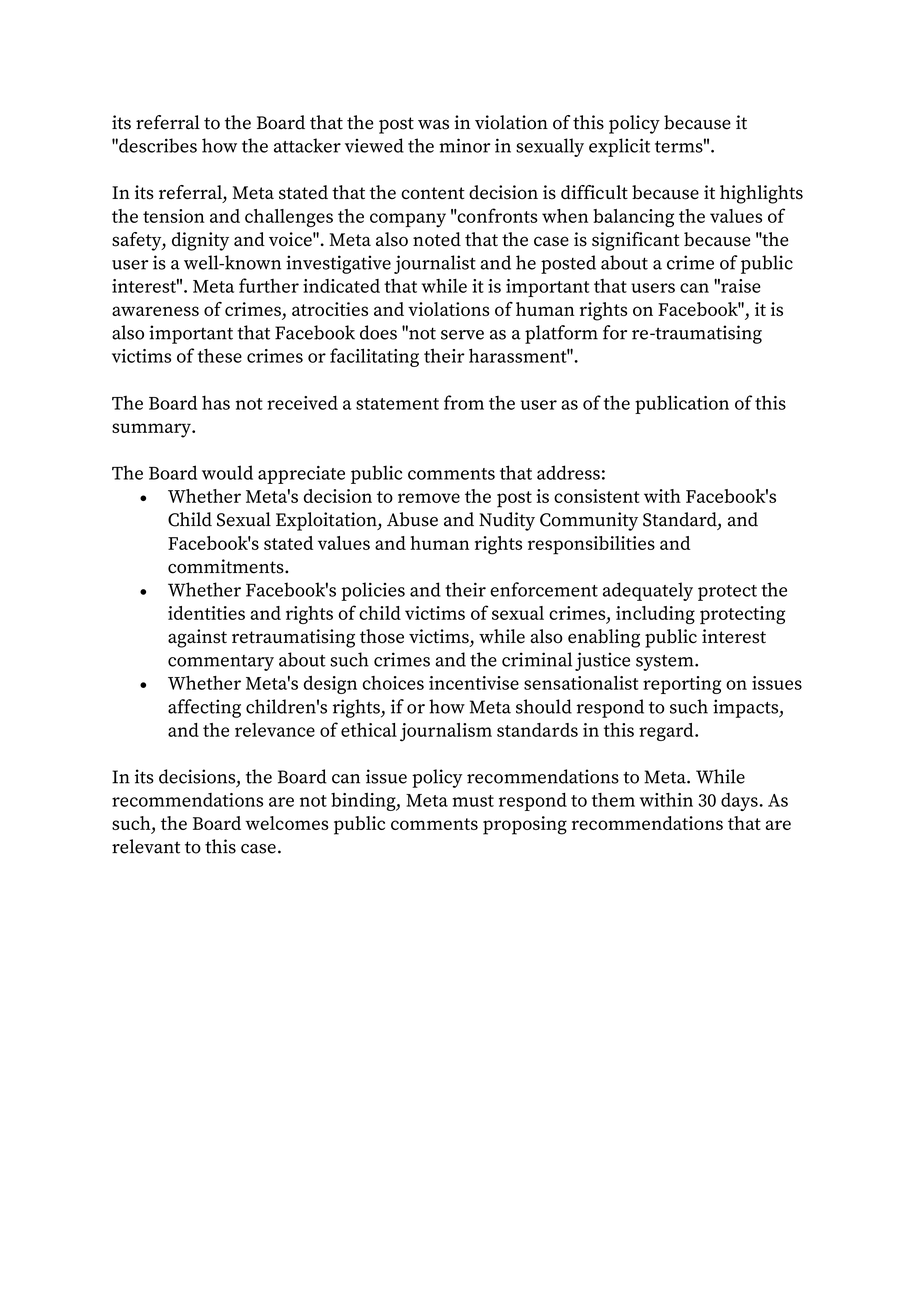  What do you see at coordinates (597, 496) in the screenshot?
I see `consistent` at bounding box center [597, 496].
